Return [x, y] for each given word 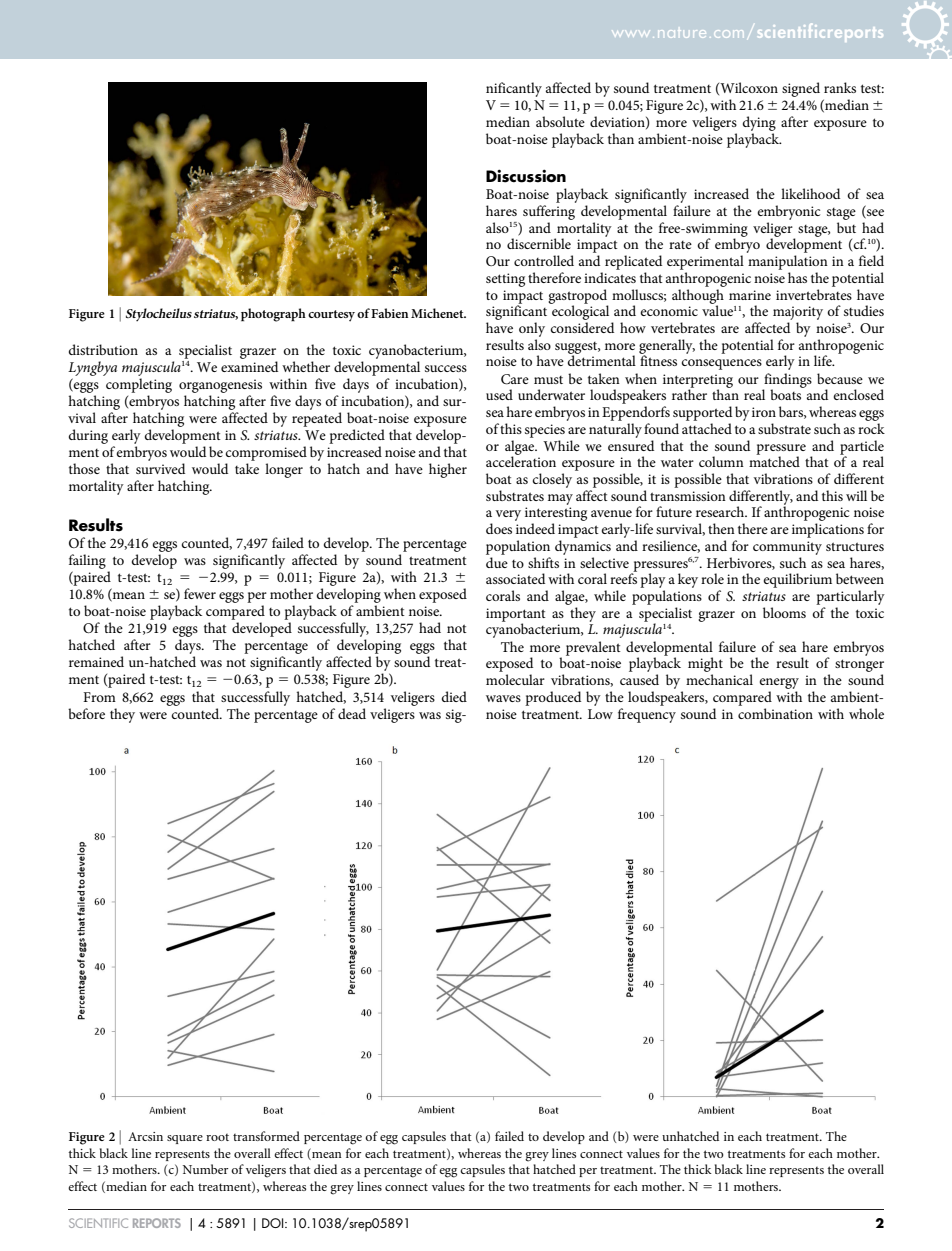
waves [503, 698]
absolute [560, 121]
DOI [274, 1223]
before [86, 713]
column [721, 461]
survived [160, 468]
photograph [273, 315]
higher [448, 470]
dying [759, 123]
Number [205, 1169]
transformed [266, 1136]
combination [775, 713]
